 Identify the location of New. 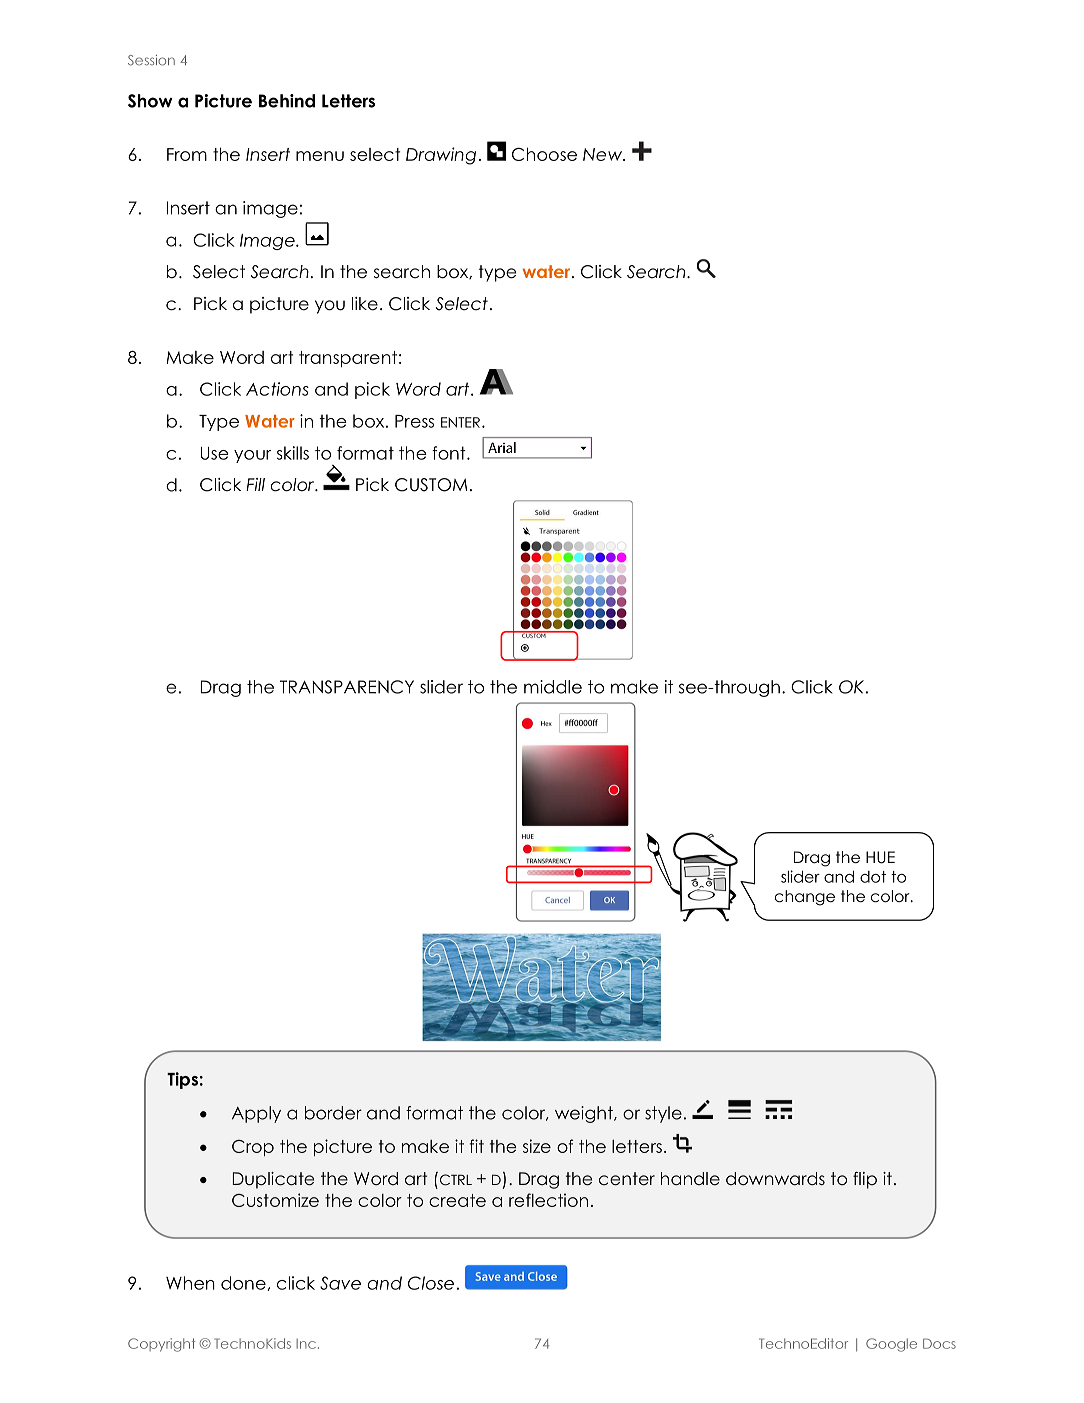
(603, 154).
